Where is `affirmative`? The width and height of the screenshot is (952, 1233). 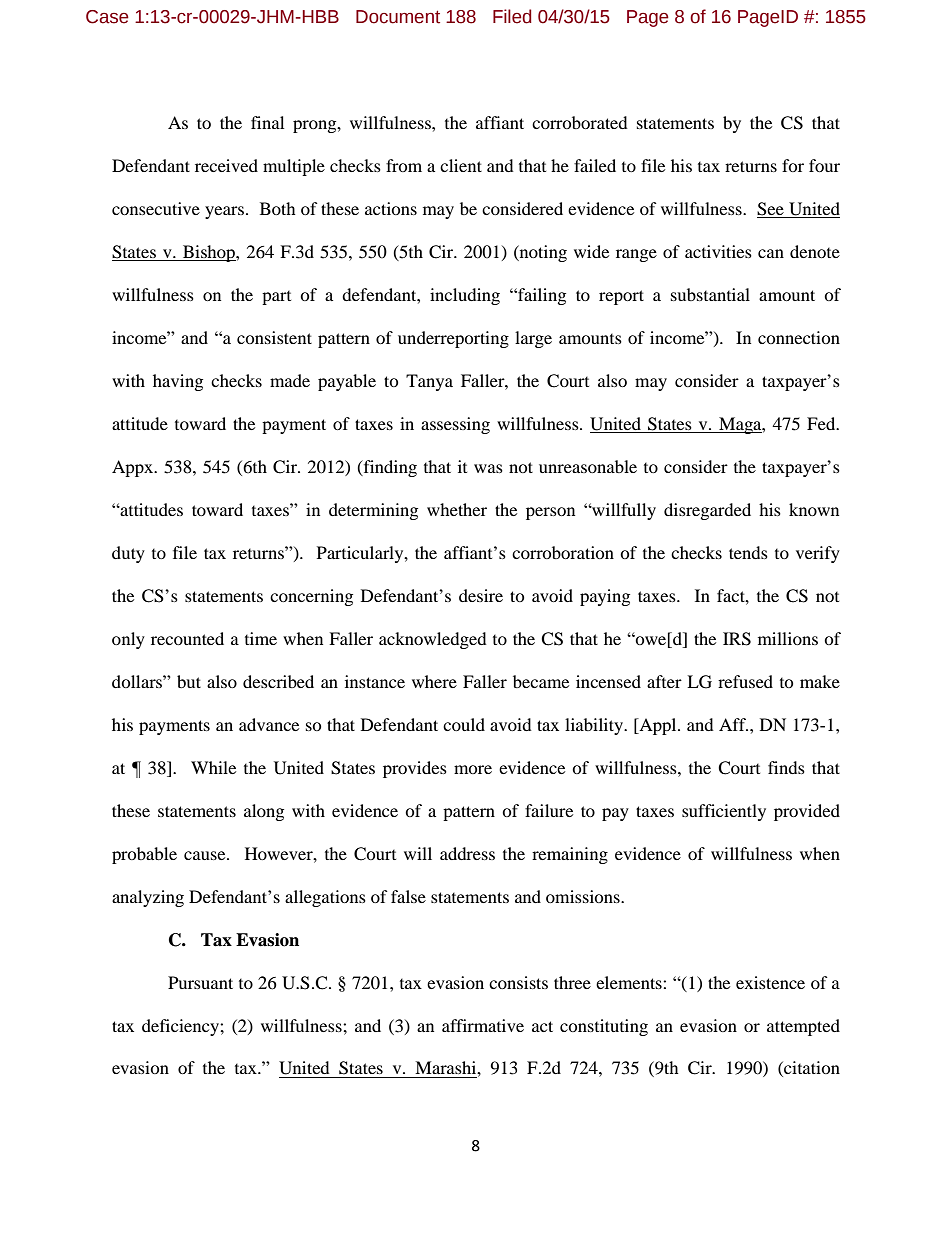 affirmative is located at coordinates (483, 1025).
